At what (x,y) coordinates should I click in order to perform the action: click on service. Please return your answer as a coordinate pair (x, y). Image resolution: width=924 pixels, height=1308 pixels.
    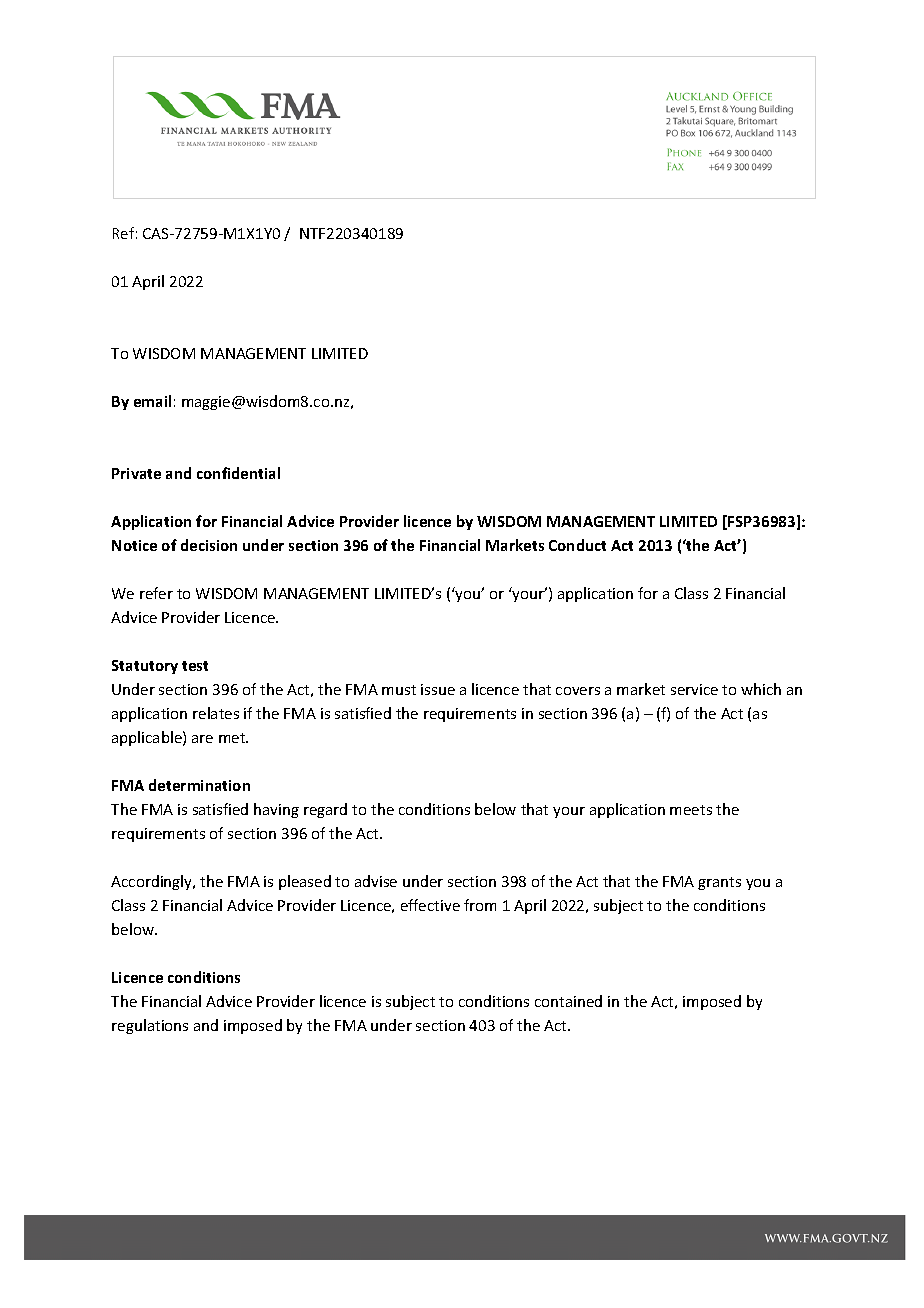
    Looking at the image, I should click on (694, 689).
